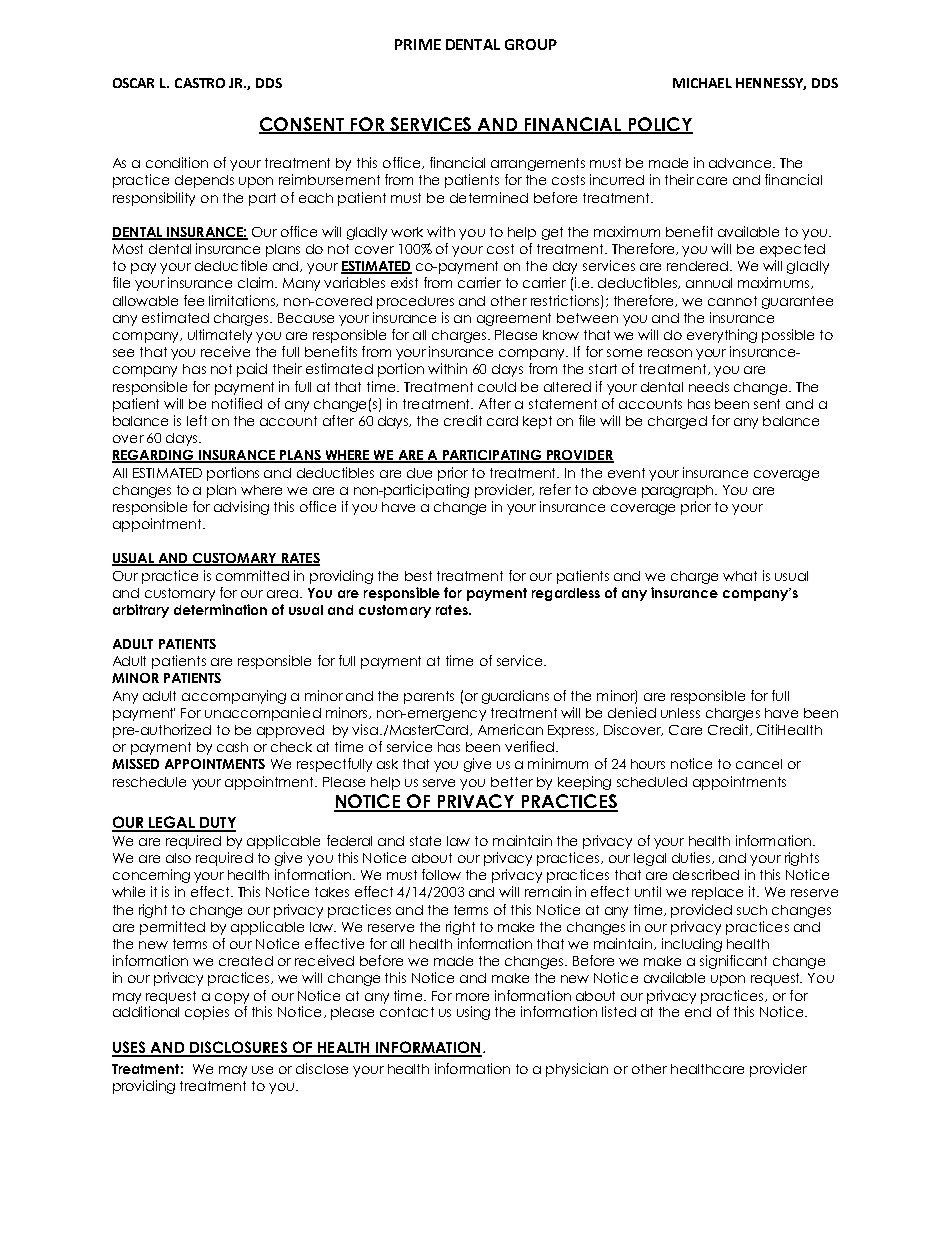  I want to click on copies, so click(207, 1013).
